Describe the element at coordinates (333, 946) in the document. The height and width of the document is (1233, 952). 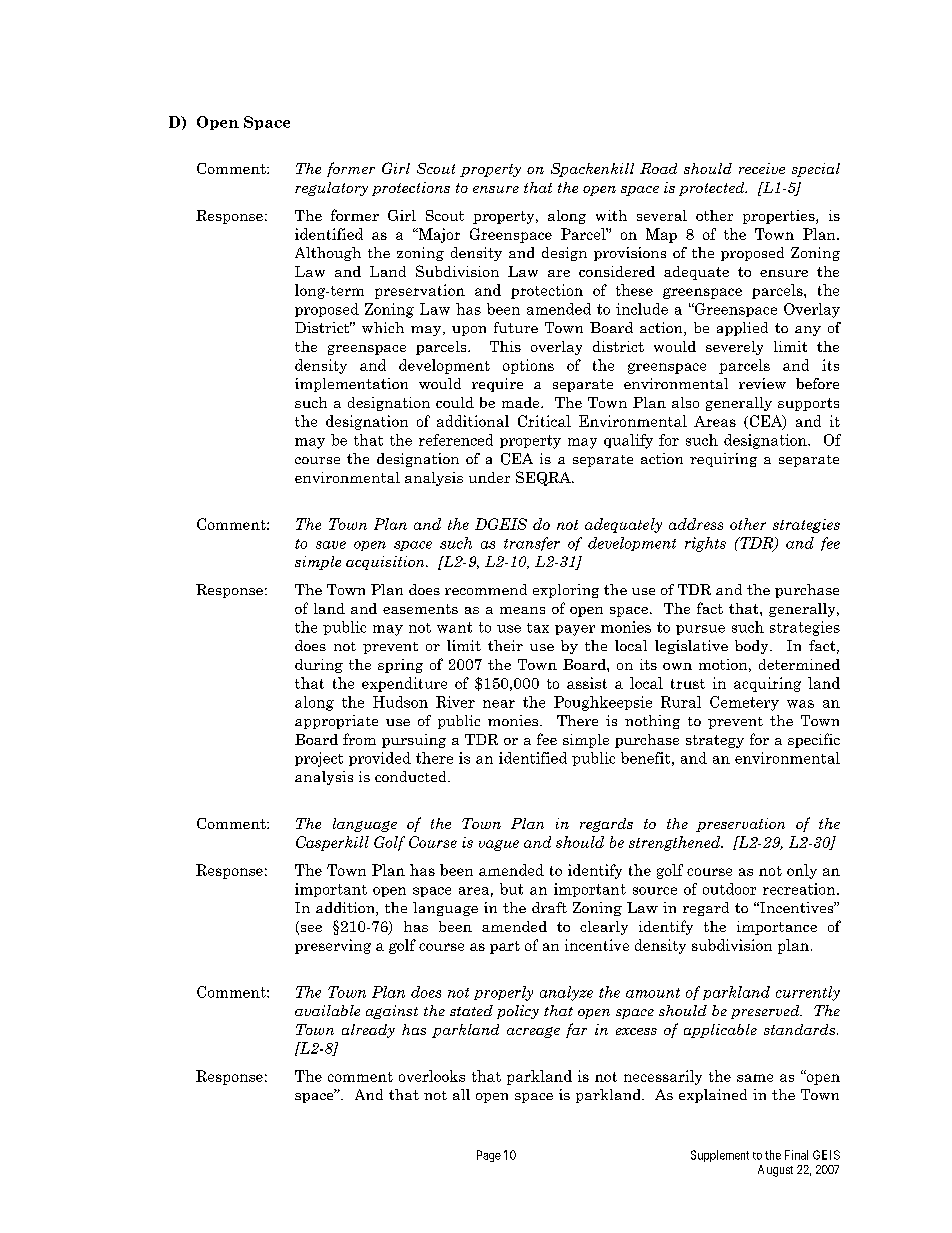
I see `preserving` at that location.
